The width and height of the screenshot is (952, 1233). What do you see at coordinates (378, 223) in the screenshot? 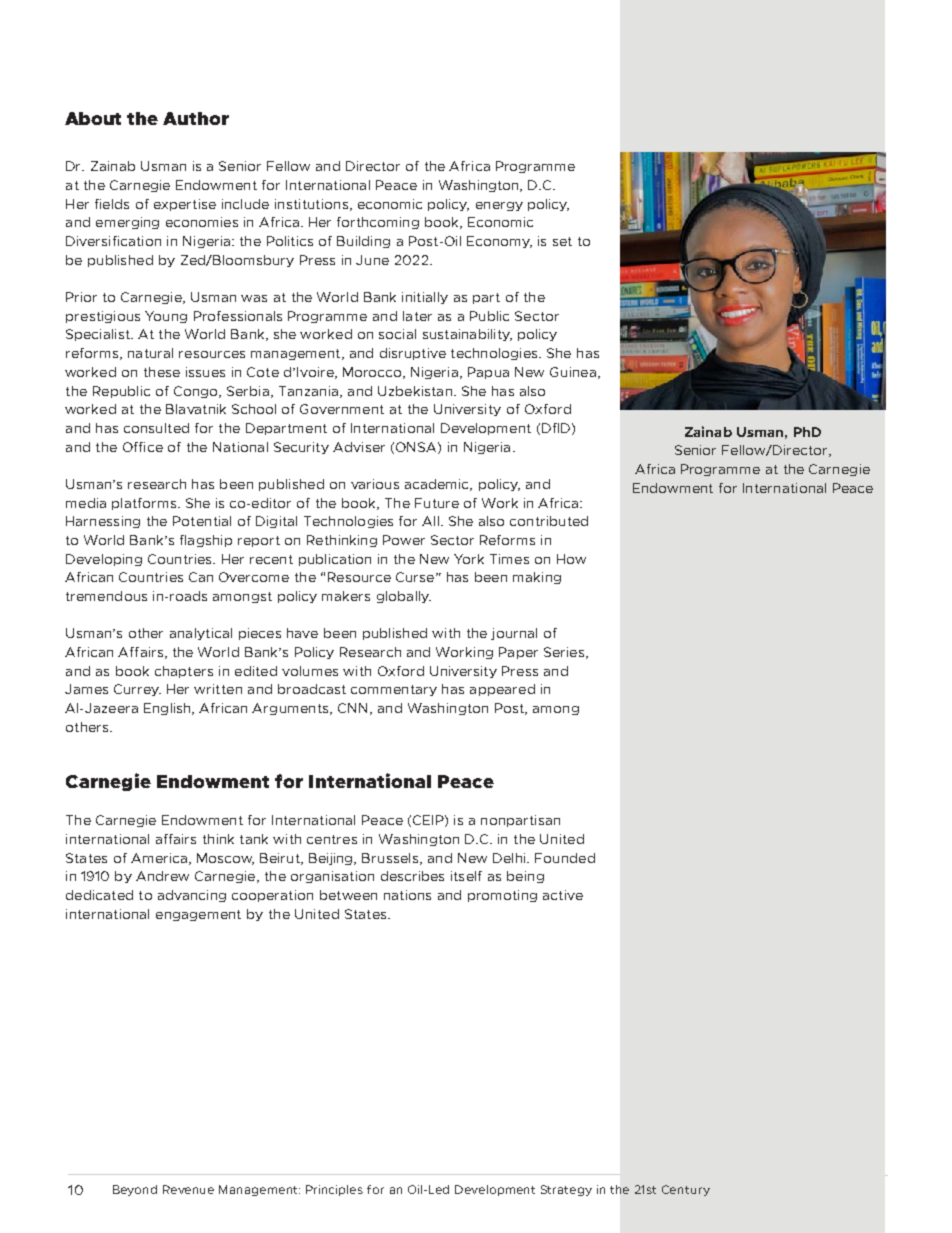
I see `forthcoming` at bounding box center [378, 223].
